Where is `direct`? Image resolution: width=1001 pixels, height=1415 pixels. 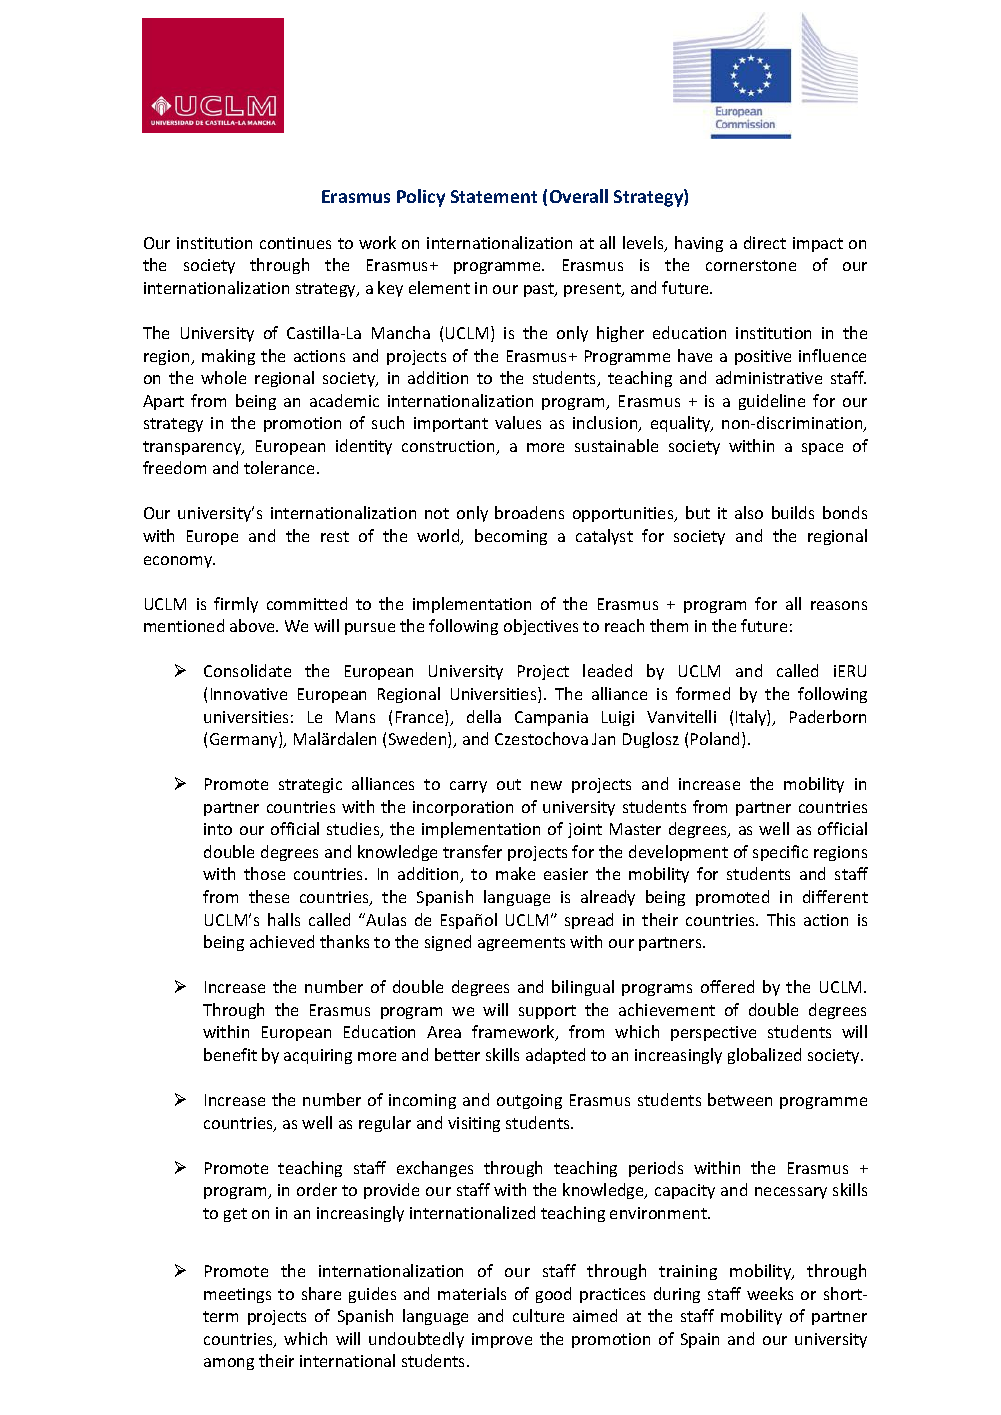
direct is located at coordinates (765, 242).
